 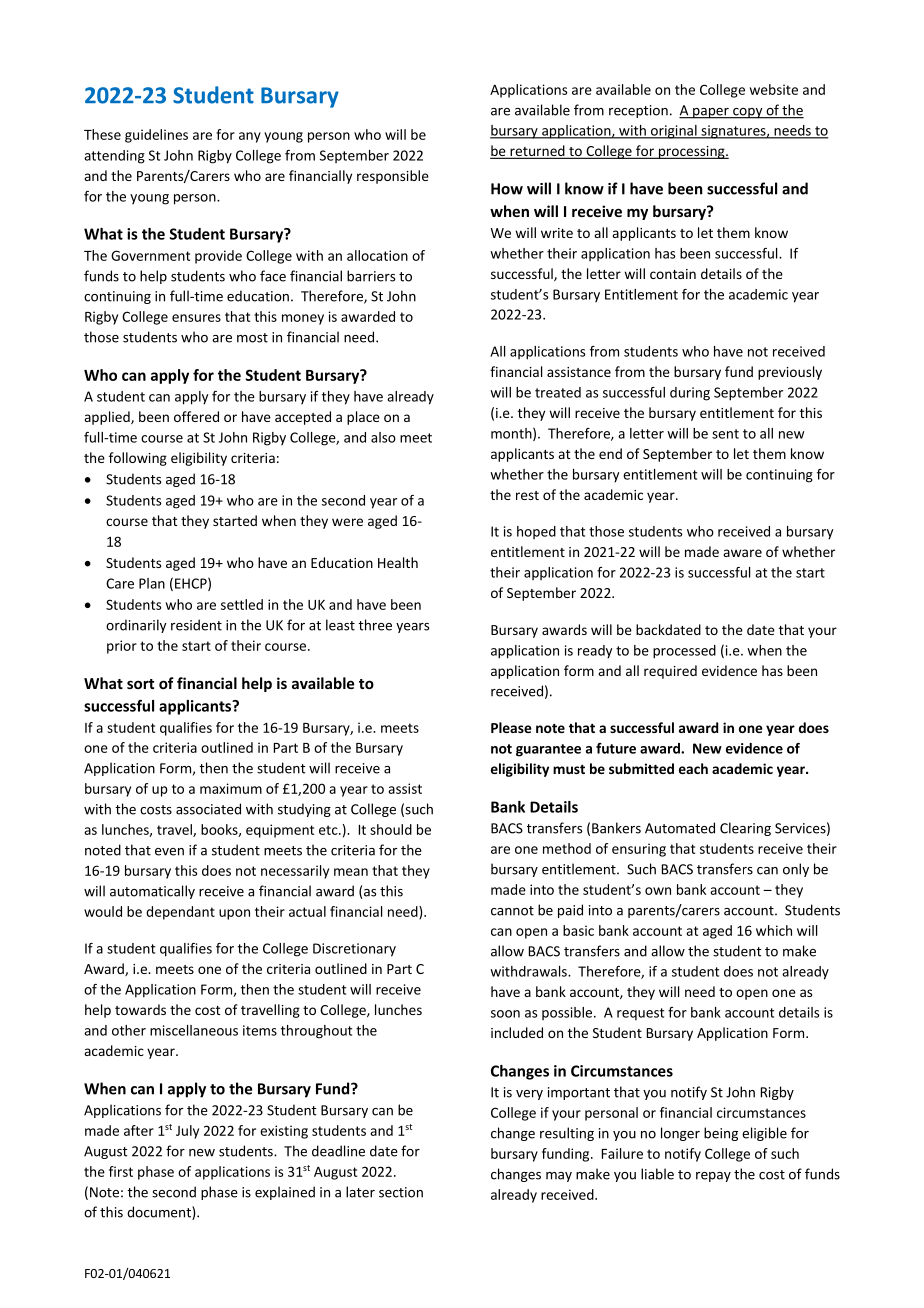 I want to click on Automated, so click(x=680, y=828).
